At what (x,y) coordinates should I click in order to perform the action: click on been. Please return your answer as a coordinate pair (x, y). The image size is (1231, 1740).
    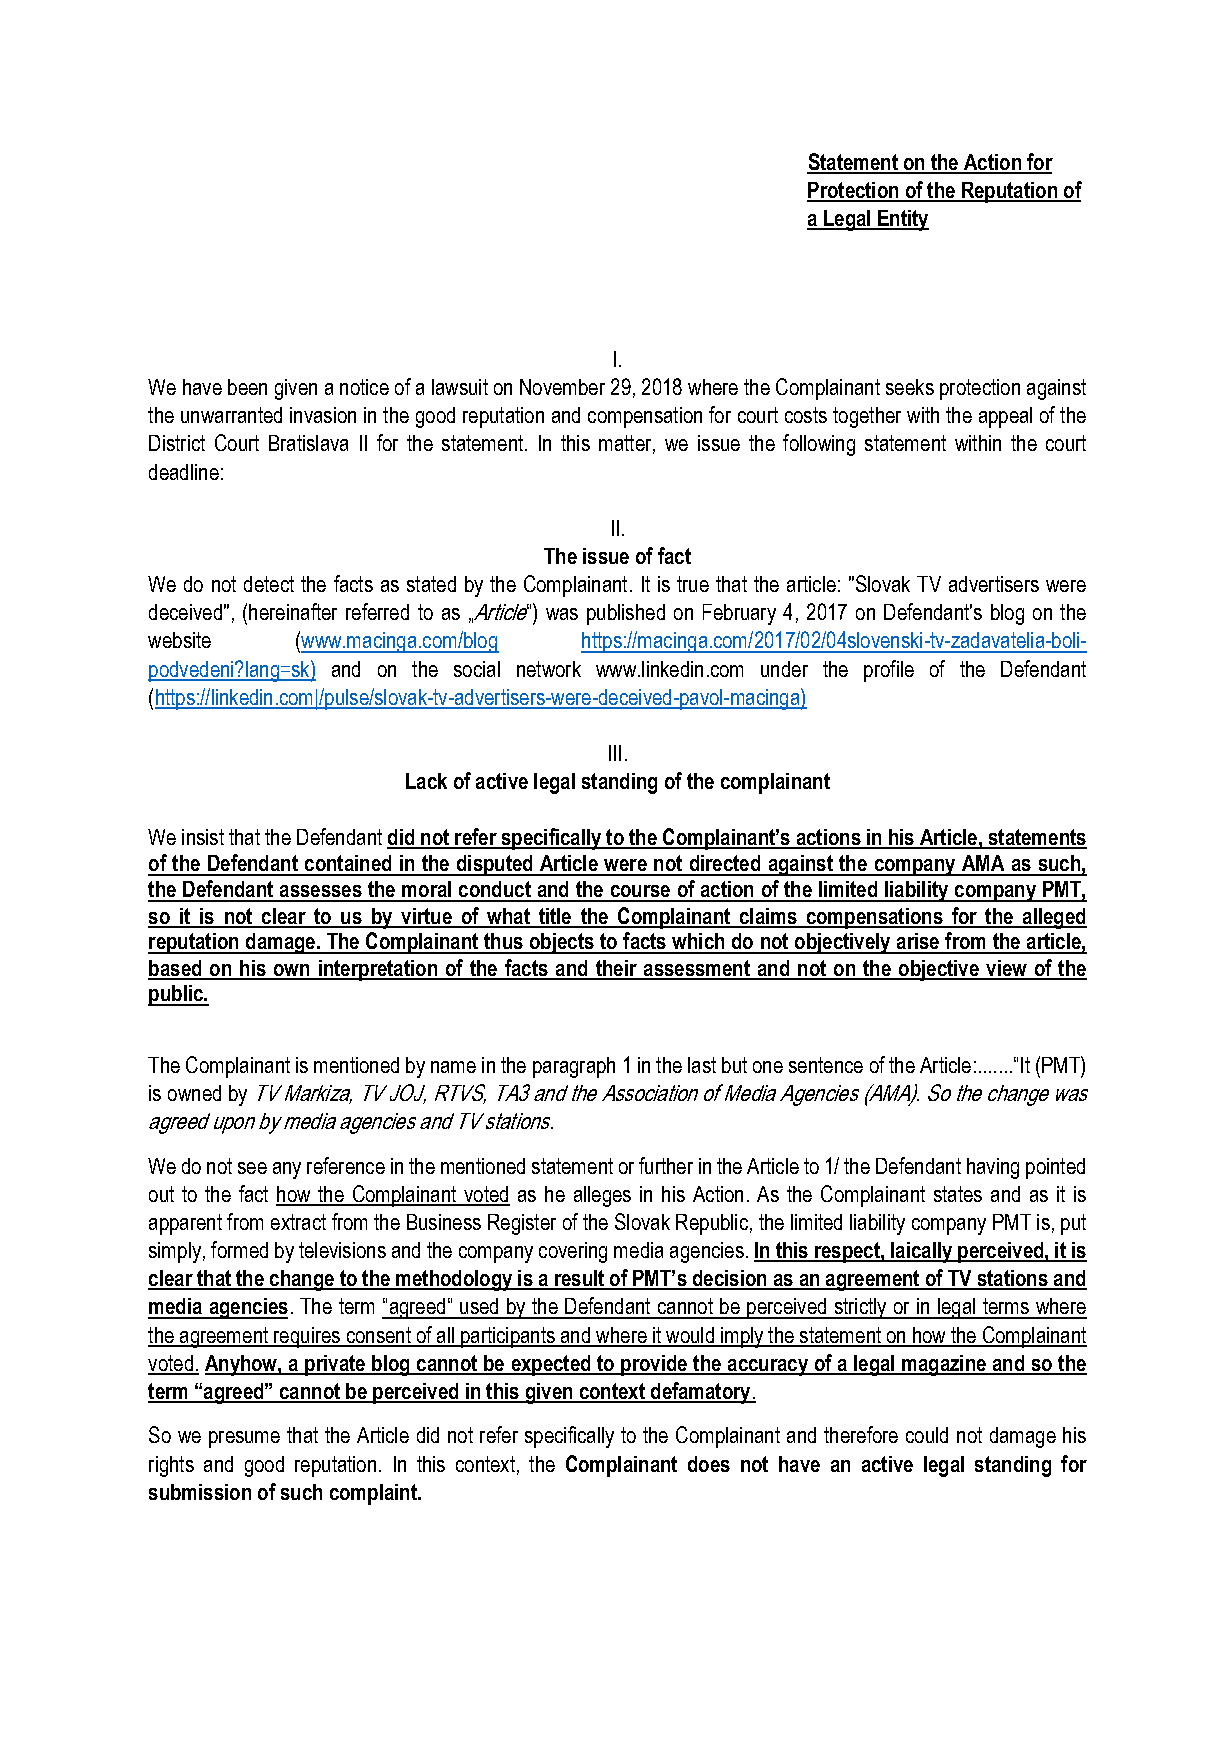
    Looking at the image, I should click on (247, 387).
